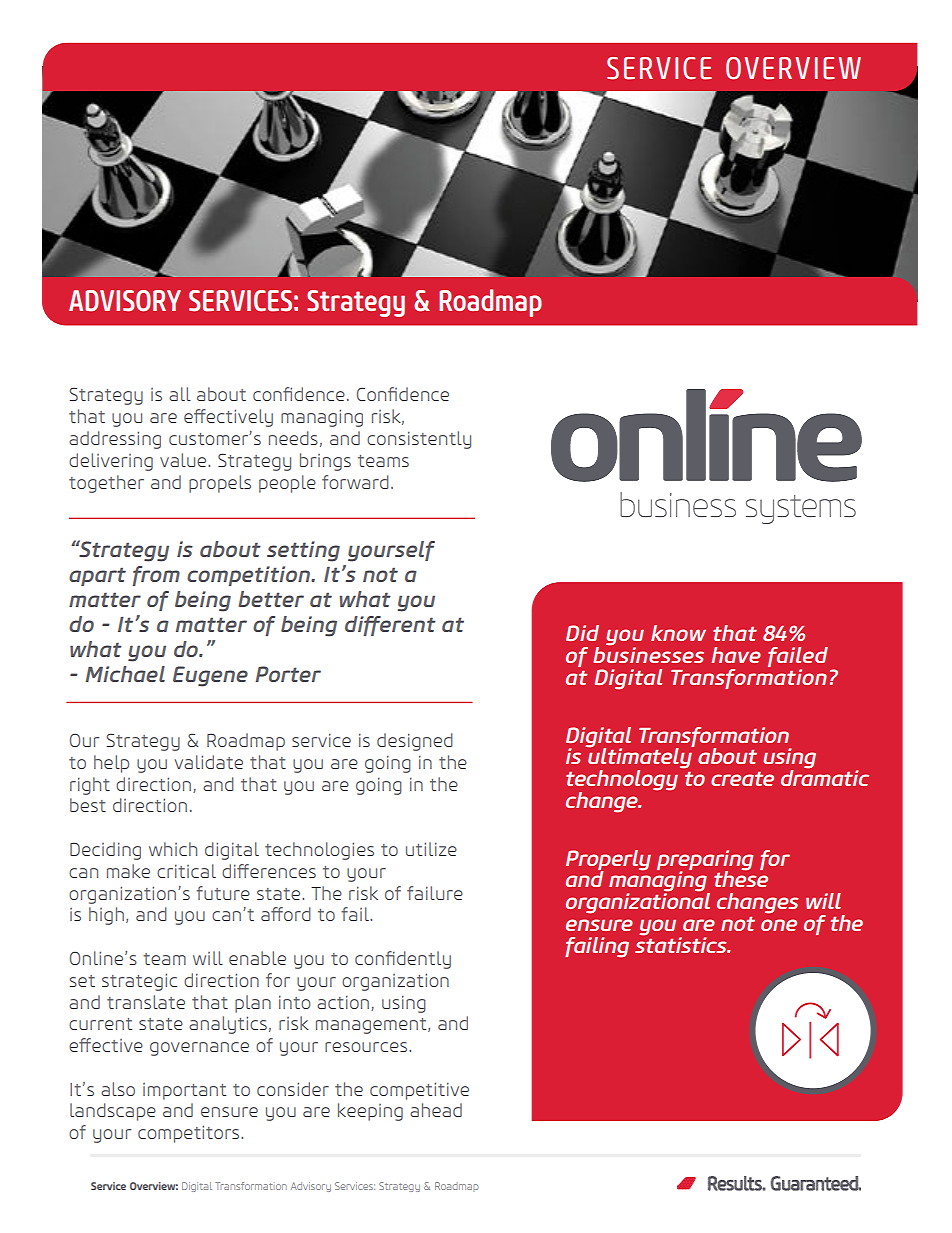 The height and width of the image is (1233, 952). Describe the element at coordinates (209, 762) in the image. I see `validate` at that location.
